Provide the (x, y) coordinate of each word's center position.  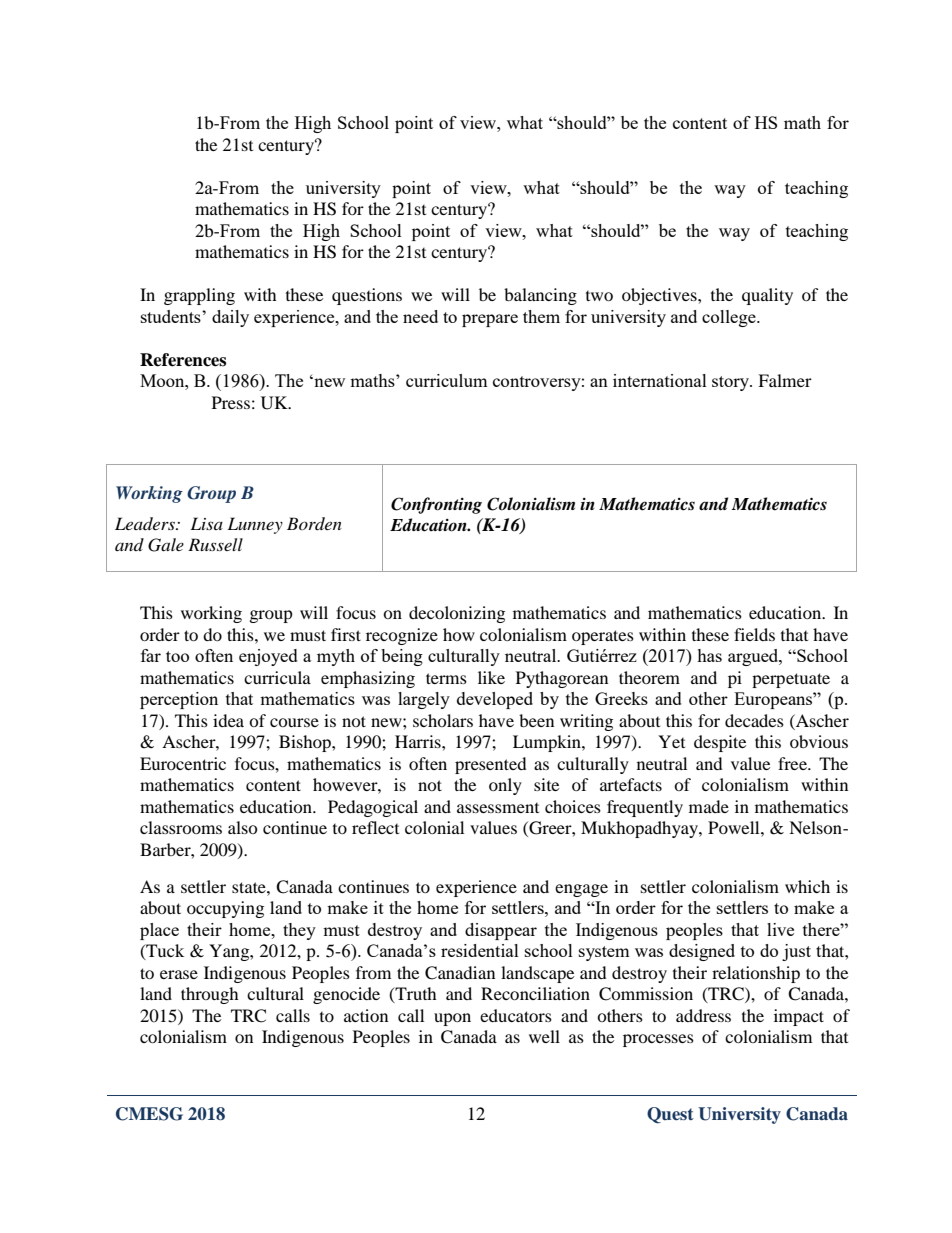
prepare (490, 320)
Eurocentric (183, 763)
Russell (215, 544)
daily (230, 318)
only (505, 786)
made (709, 806)
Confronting (436, 505)
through (210, 995)
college (730, 318)
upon (452, 1019)
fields (754, 634)
